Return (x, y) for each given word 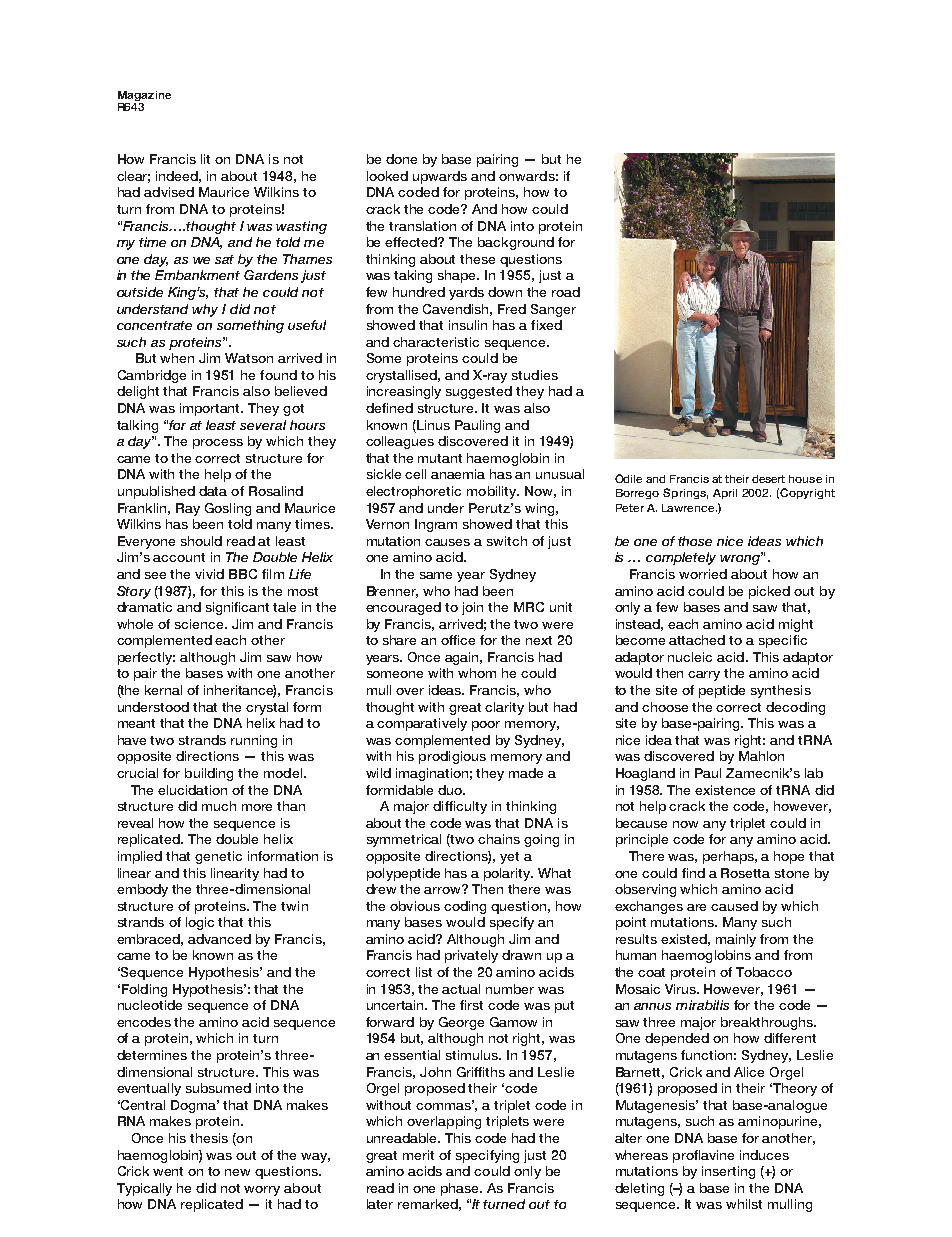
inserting (728, 1172)
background (516, 243)
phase (461, 1189)
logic (200, 923)
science (200, 624)
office (458, 640)
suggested (479, 392)
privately (471, 956)
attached (697, 640)
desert (768, 479)
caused (734, 906)
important (211, 409)
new (237, 1172)
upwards (440, 177)
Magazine (144, 97)
